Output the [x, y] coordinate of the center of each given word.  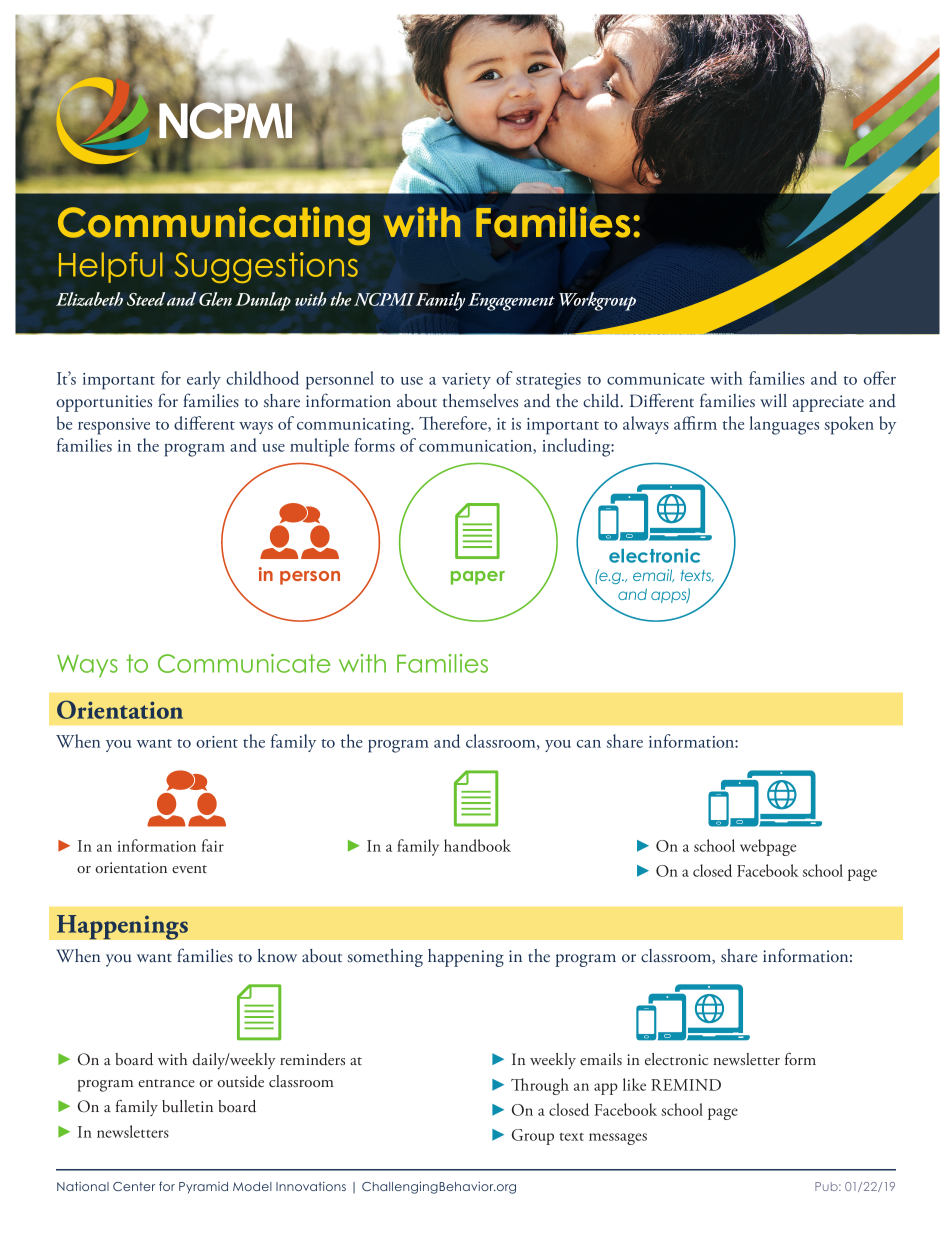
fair [213, 845]
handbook [477, 845]
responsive [114, 426]
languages [784, 425]
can [589, 744]
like [634, 1084]
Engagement [511, 302]
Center [134, 1186]
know [277, 955]
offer [880, 378]
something [385, 958]
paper [478, 578]
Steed [146, 299]
